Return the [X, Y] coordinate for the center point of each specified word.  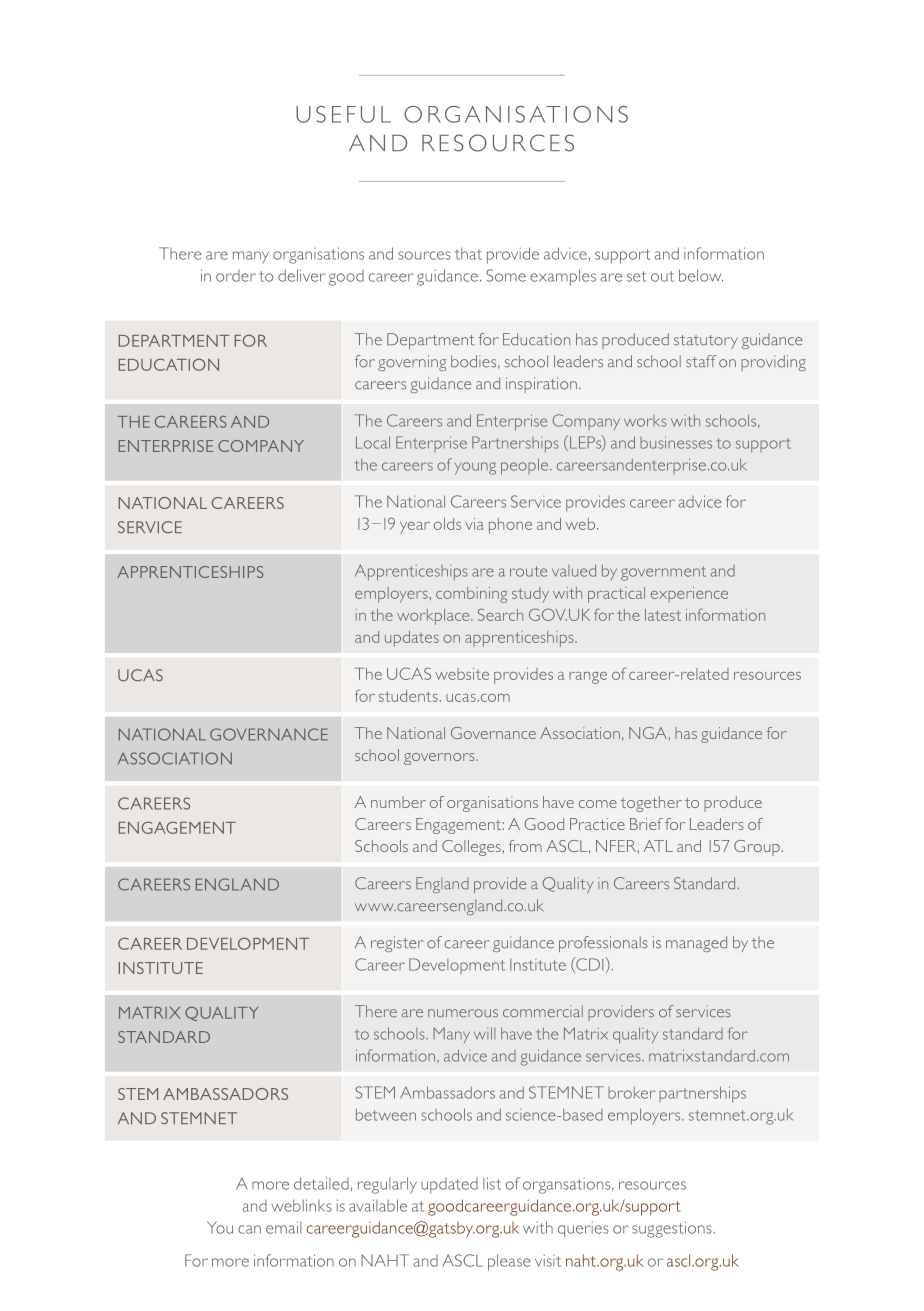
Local [373, 442]
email [284, 1227]
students [408, 696]
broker [632, 1092]
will [484, 1033]
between [386, 1114]
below [701, 275]
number [398, 802]
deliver [302, 275]
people [526, 466]
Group [757, 848]
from [525, 846]
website [462, 674]
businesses [676, 442]
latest [663, 615]
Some [506, 275]
